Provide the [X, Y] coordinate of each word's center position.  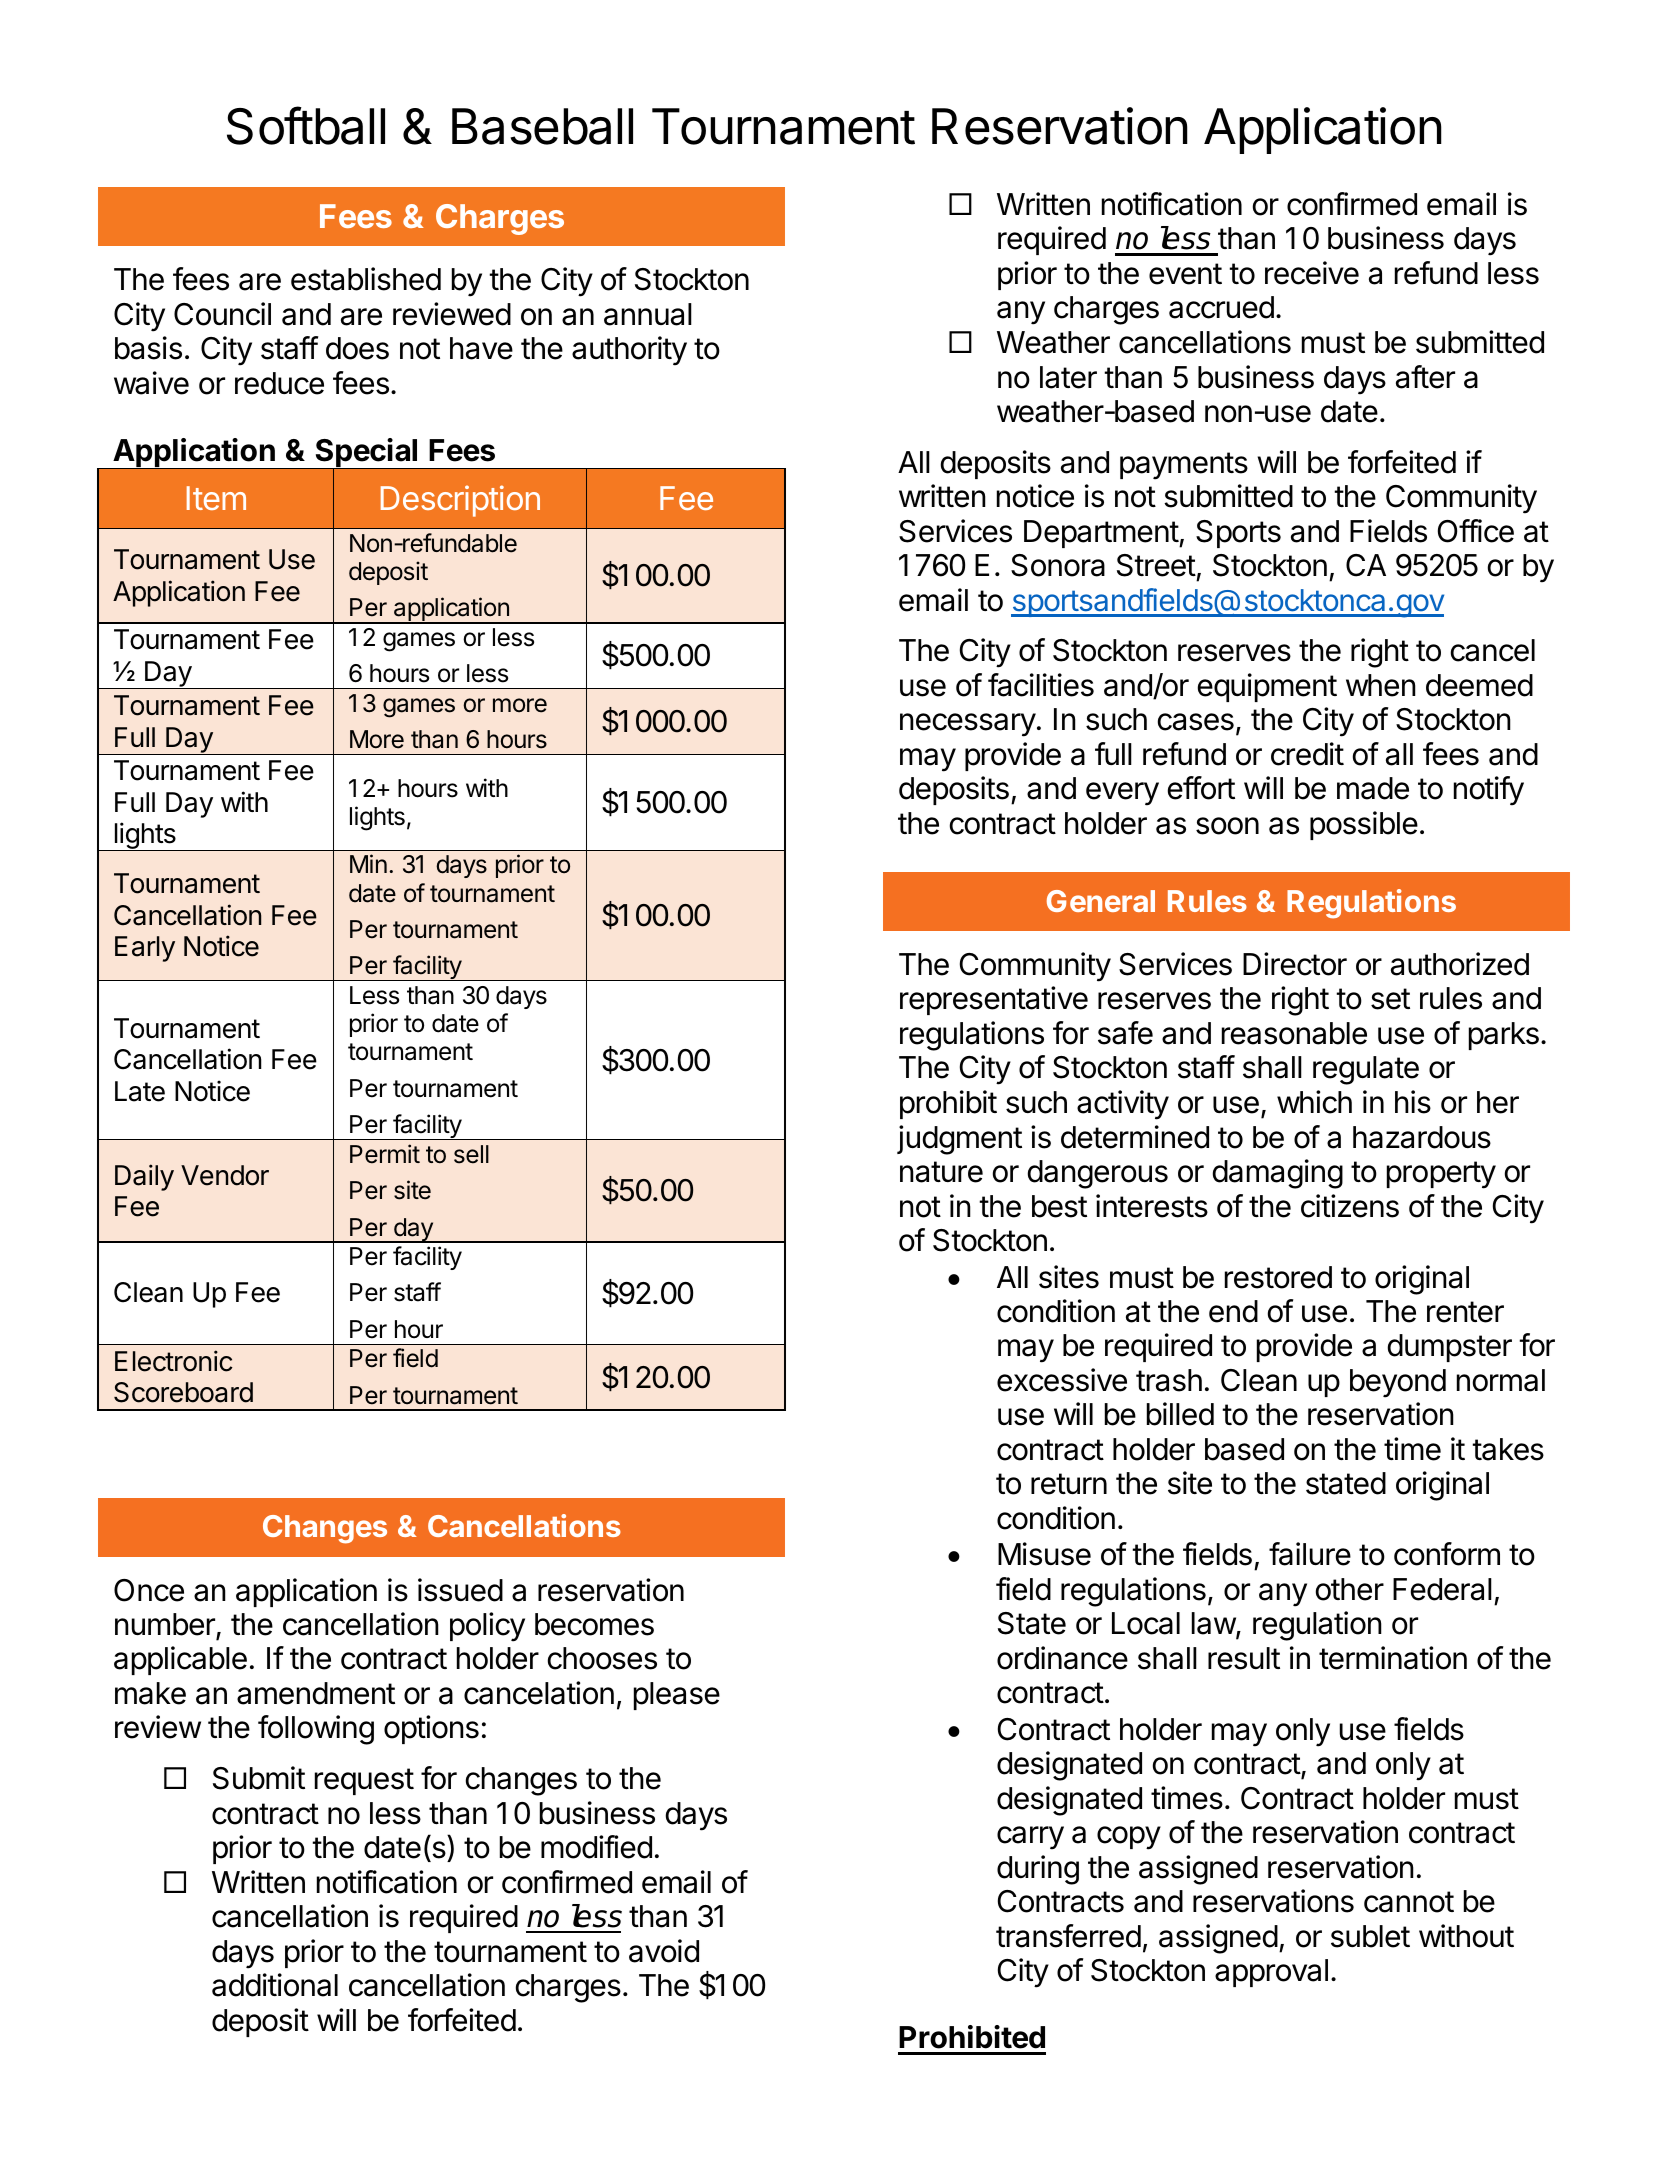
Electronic [174, 1361]
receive [1312, 273]
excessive [1062, 1380]
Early [145, 949]
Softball [306, 125]
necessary [968, 725]
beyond [1398, 1383]
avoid [664, 1951]
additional [275, 1985]
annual [648, 314]
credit [1307, 754]
